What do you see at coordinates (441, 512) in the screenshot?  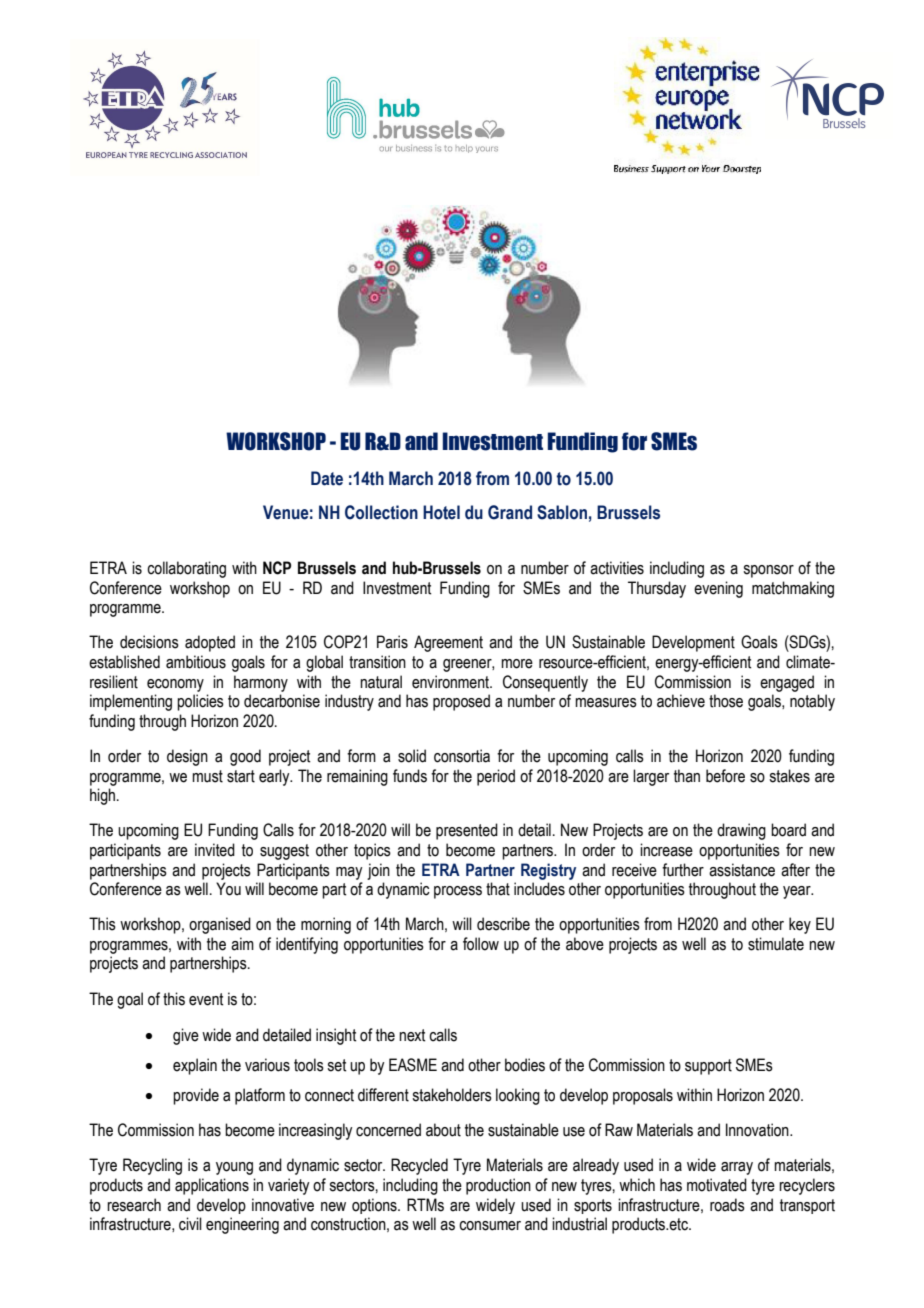 I see `Hotel` at bounding box center [441, 512].
